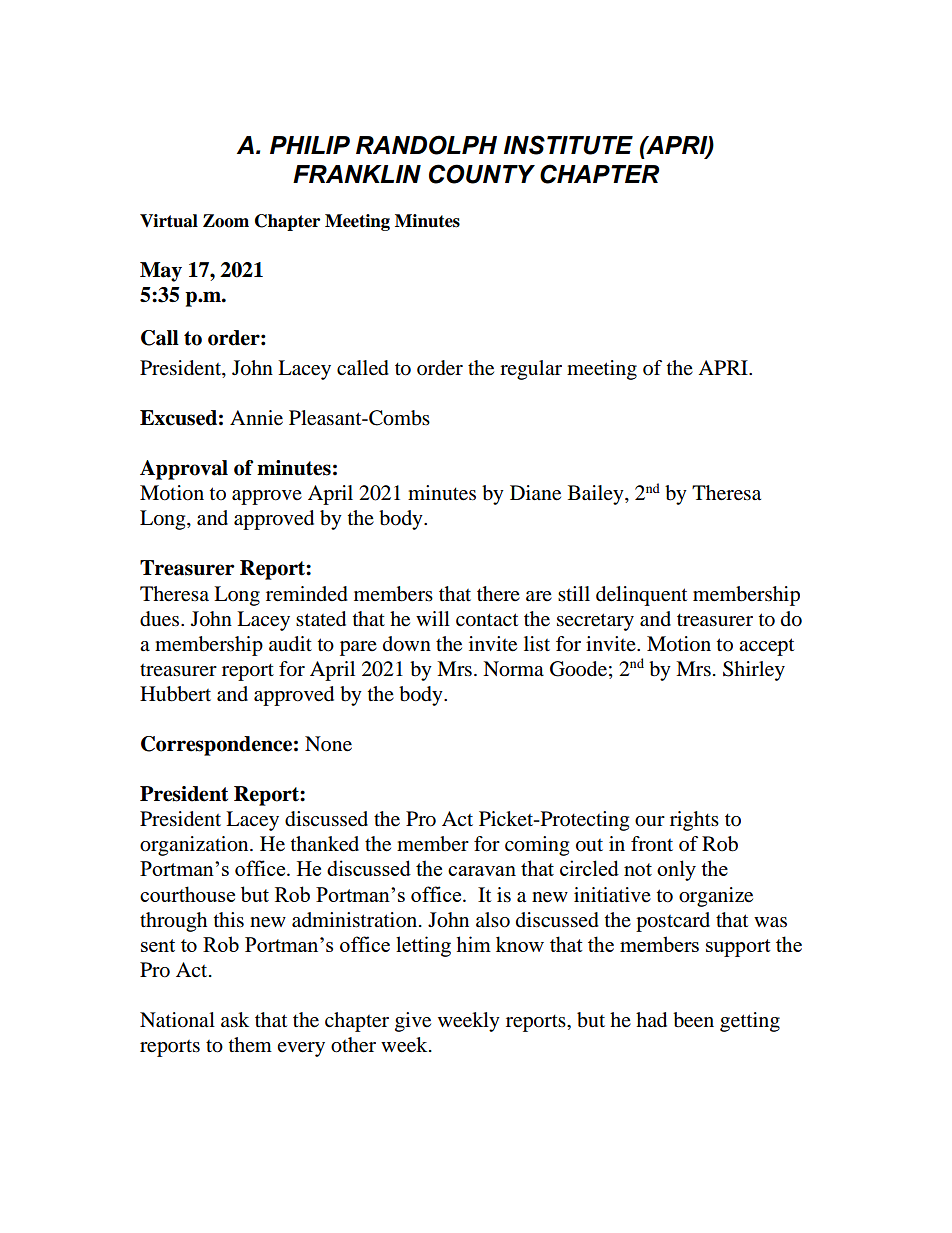 This page has height=1233, width=952. Describe the element at coordinates (568, 145) in the page. I see `INSTITUTE` at that location.
